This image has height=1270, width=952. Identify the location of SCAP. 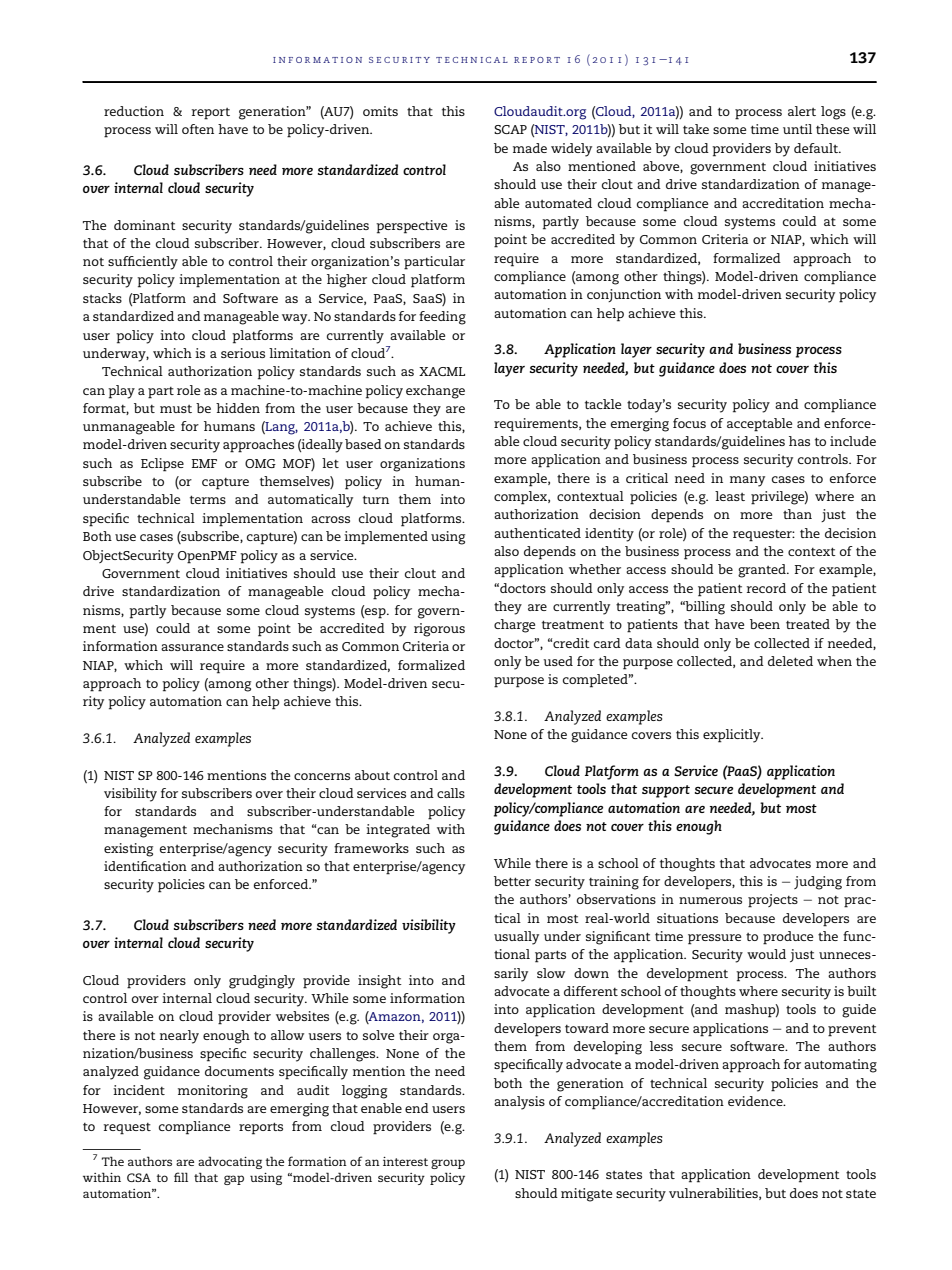
(510, 129).
